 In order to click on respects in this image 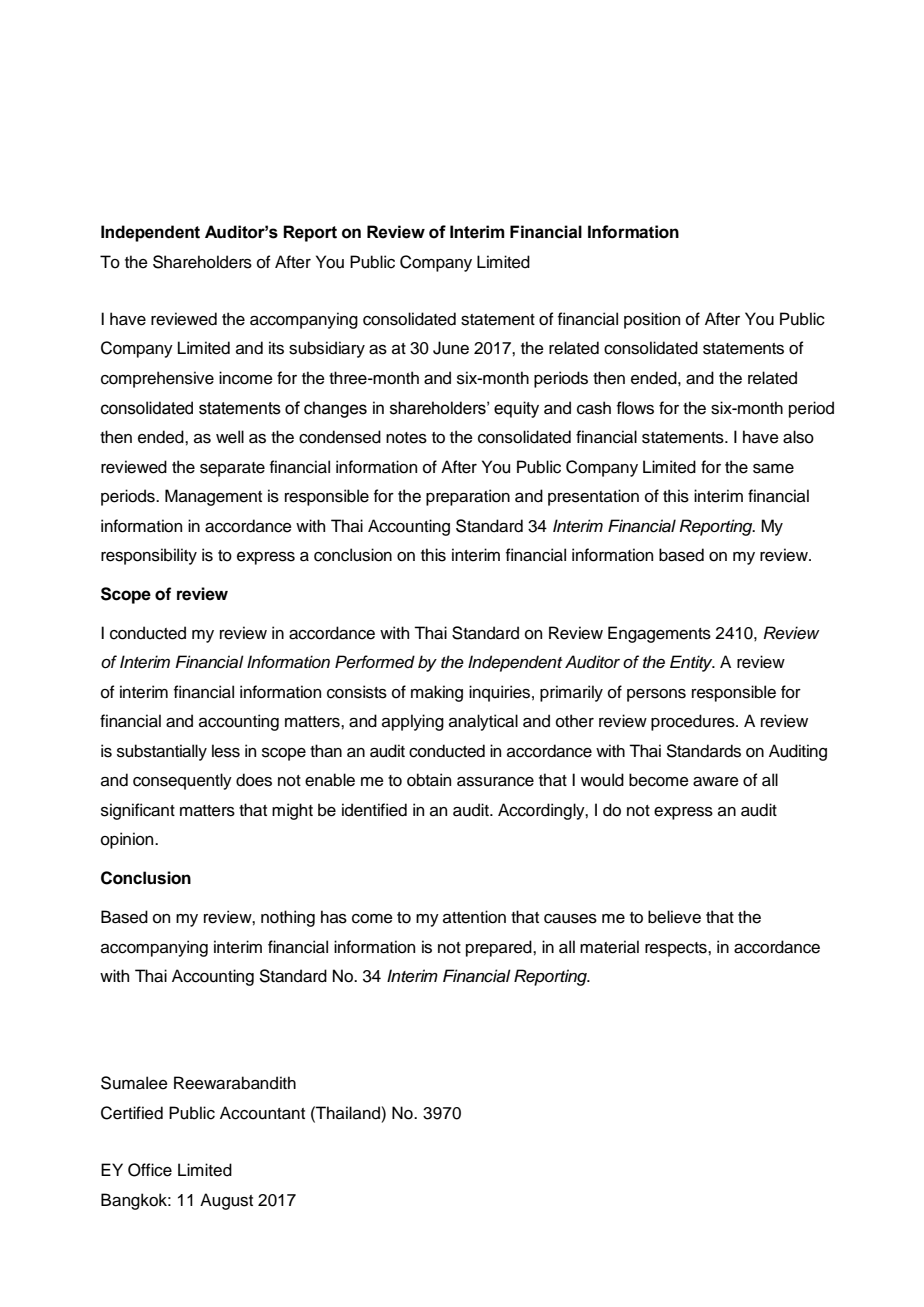, I will do `click(677, 949)`.
